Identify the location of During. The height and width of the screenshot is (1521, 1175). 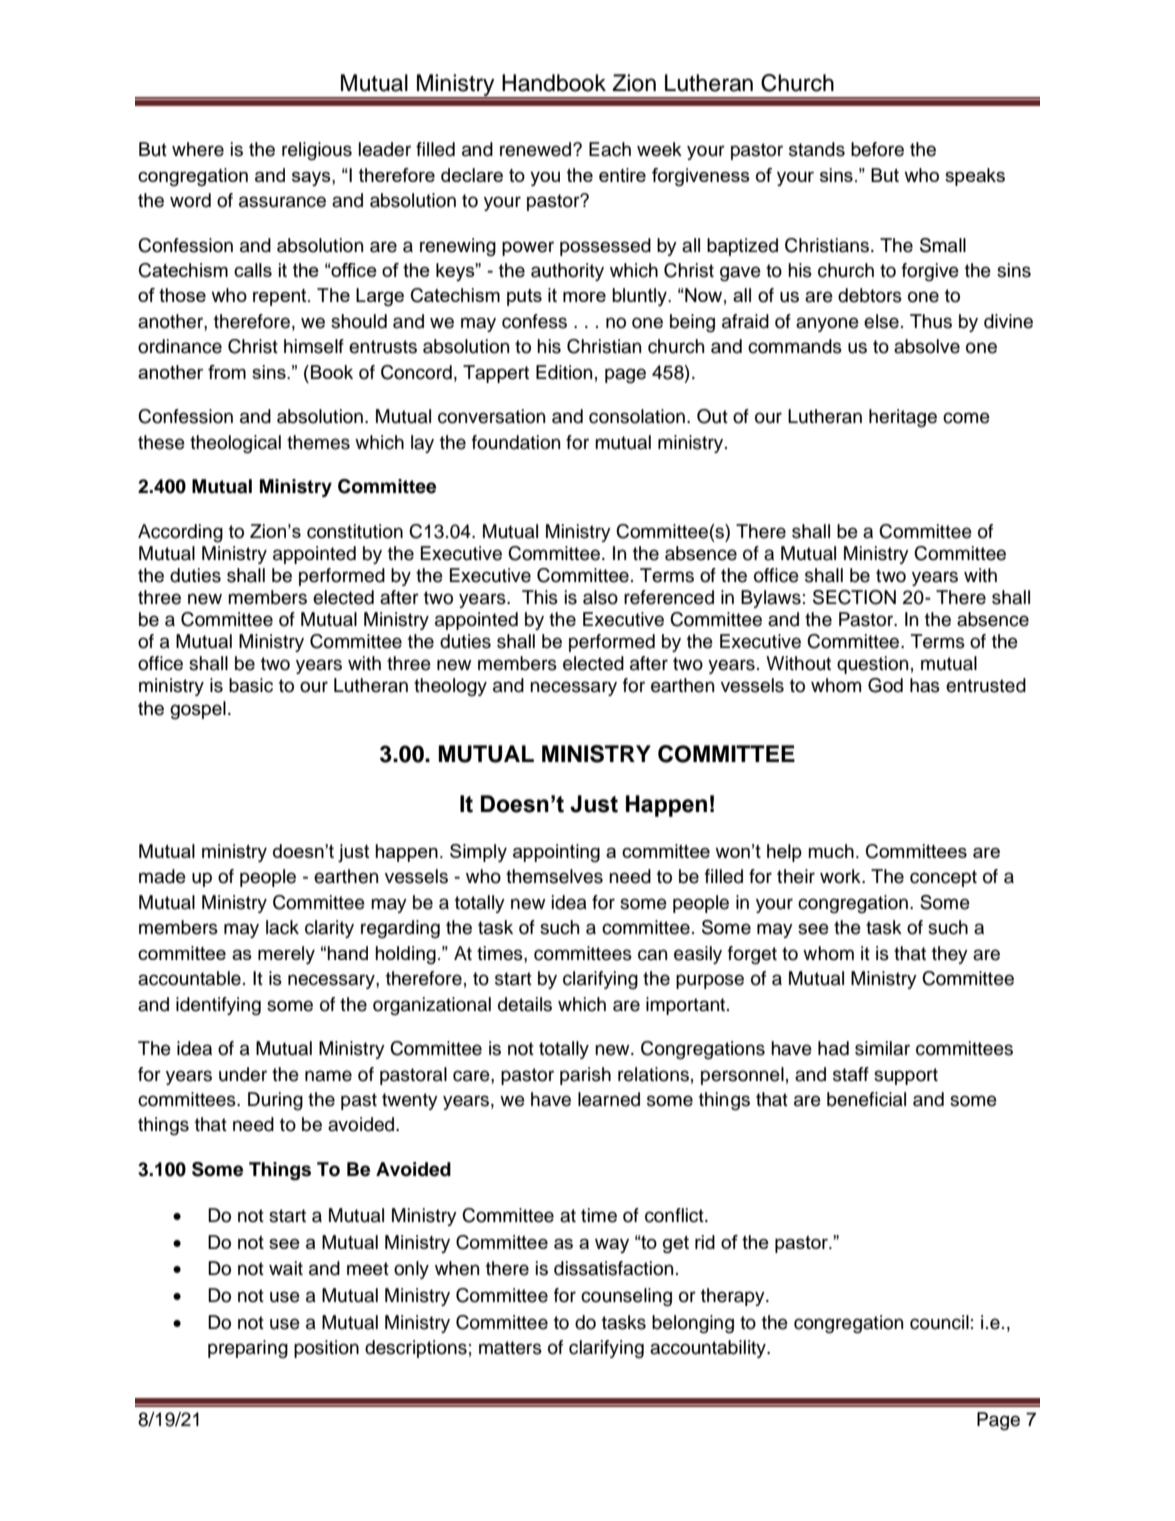
(275, 1101).
